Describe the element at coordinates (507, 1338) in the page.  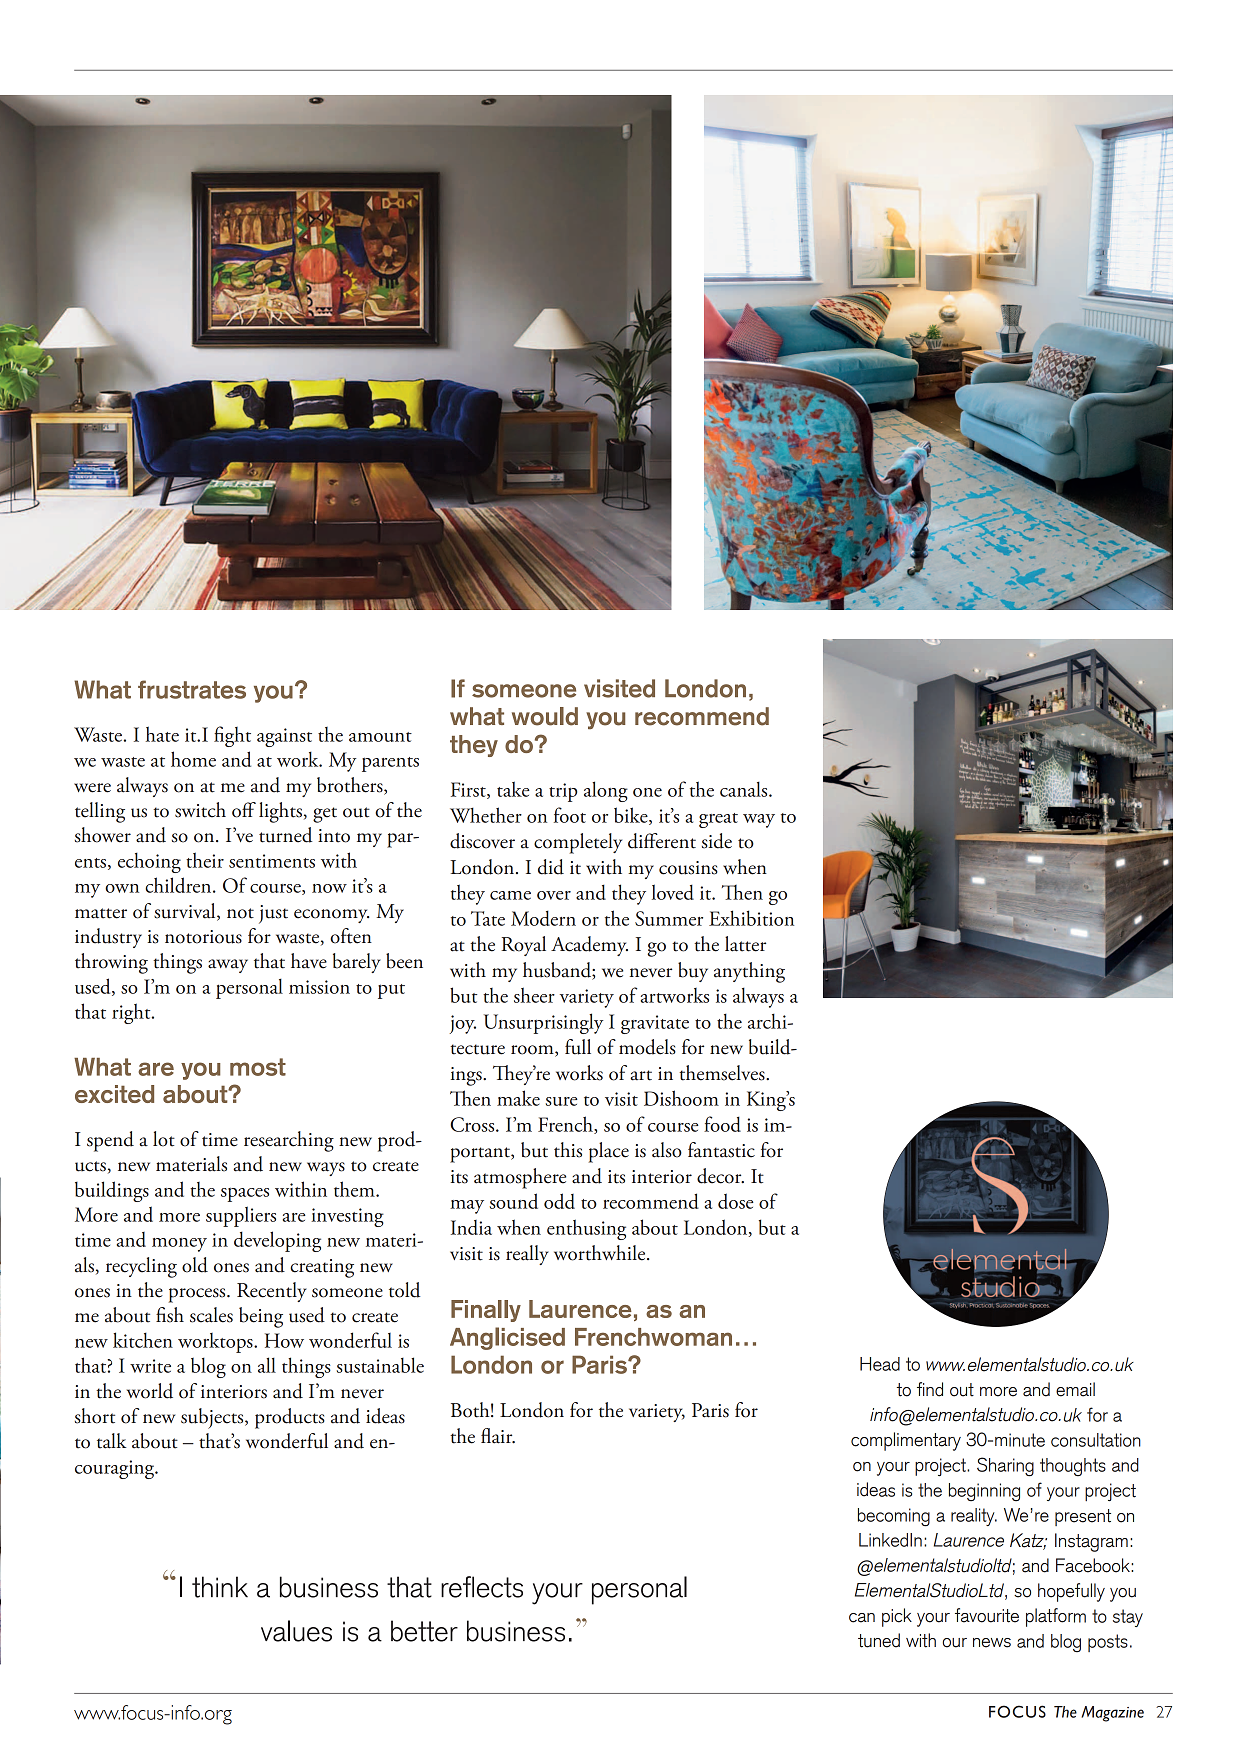
I see `Anglicised` at that location.
